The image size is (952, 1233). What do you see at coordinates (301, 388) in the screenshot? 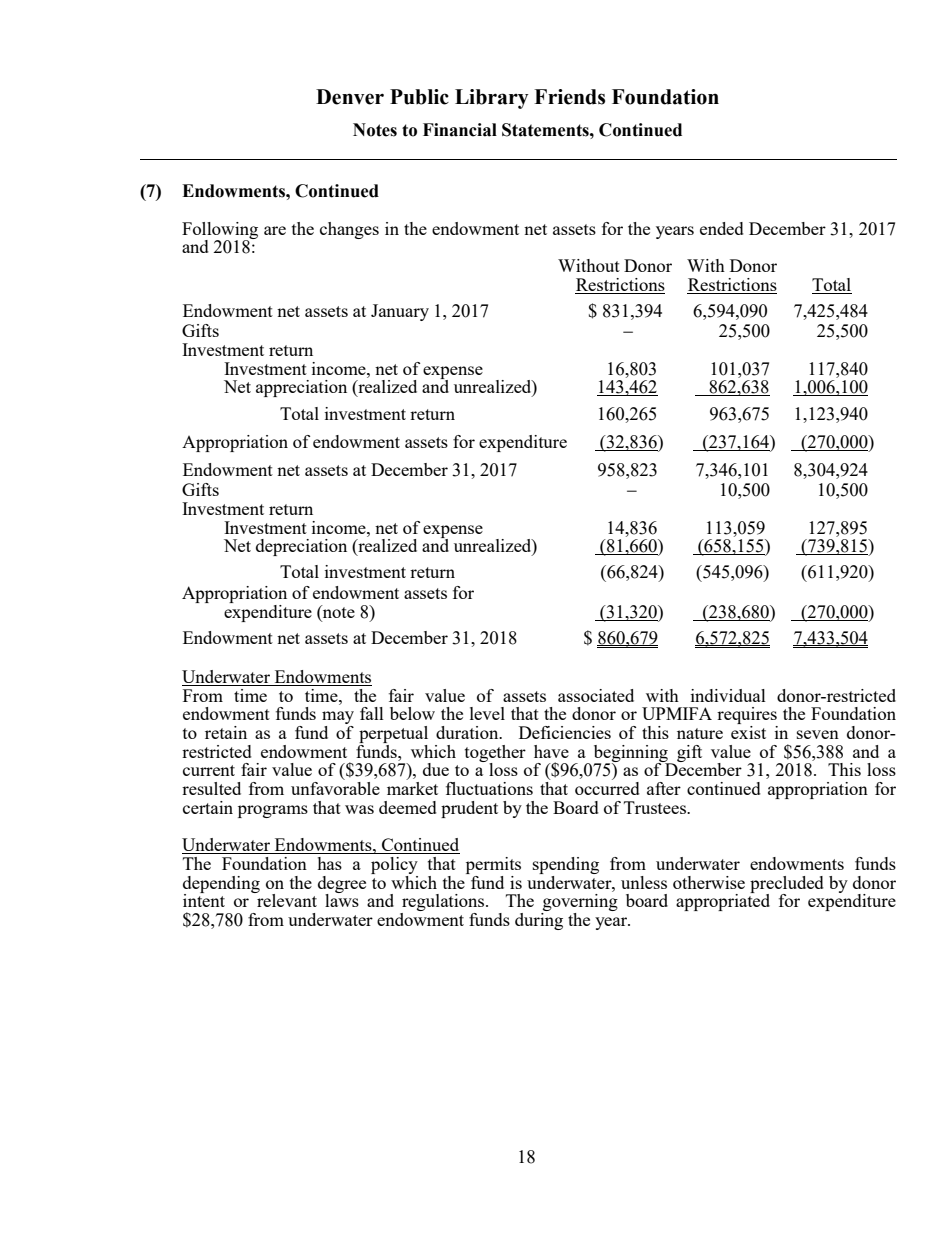
I see `appreciation` at bounding box center [301, 388].
